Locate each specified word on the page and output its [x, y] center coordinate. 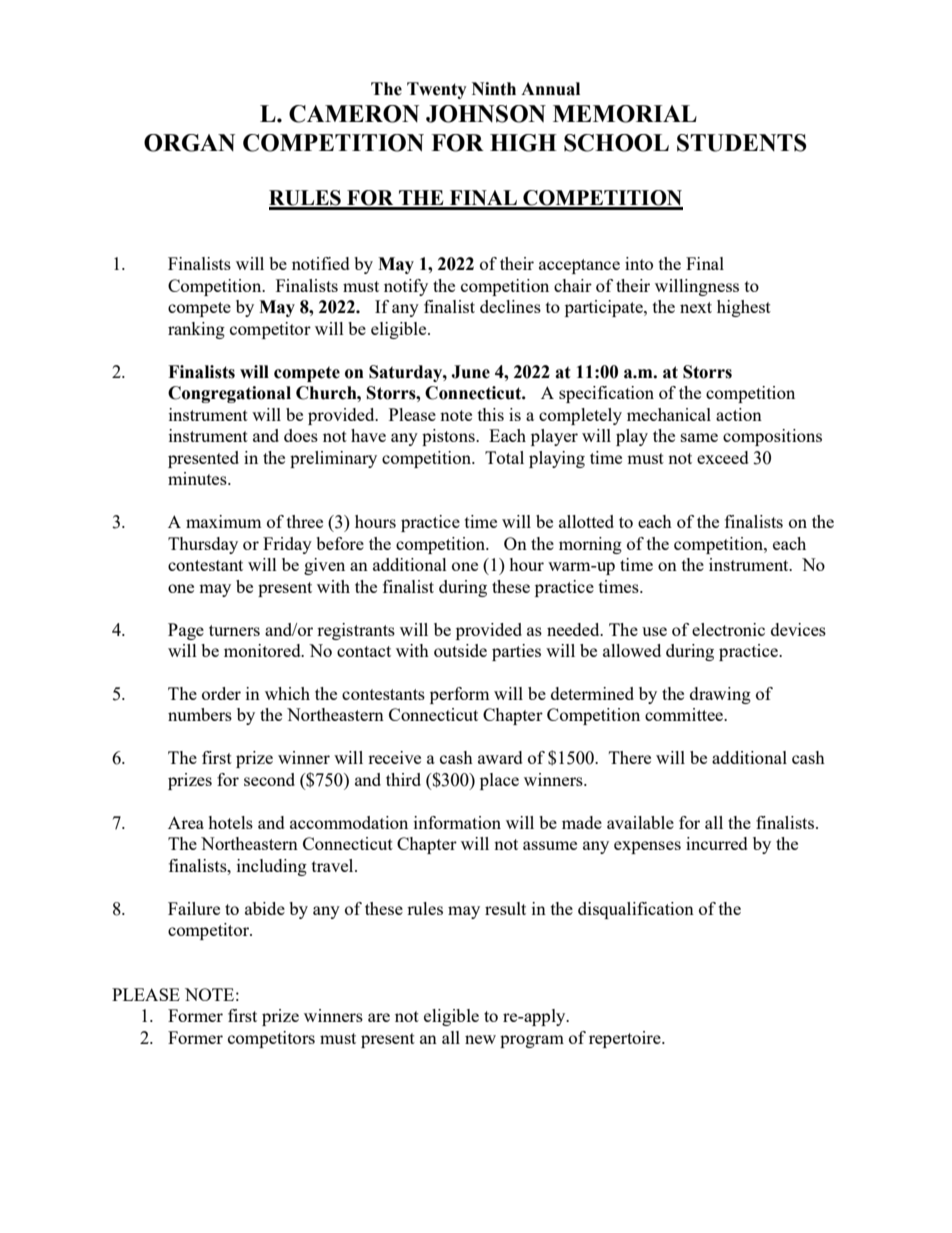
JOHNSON [486, 114]
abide [265, 908]
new [480, 1039]
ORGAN [189, 143]
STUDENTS [742, 143]
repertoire [626, 1039]
